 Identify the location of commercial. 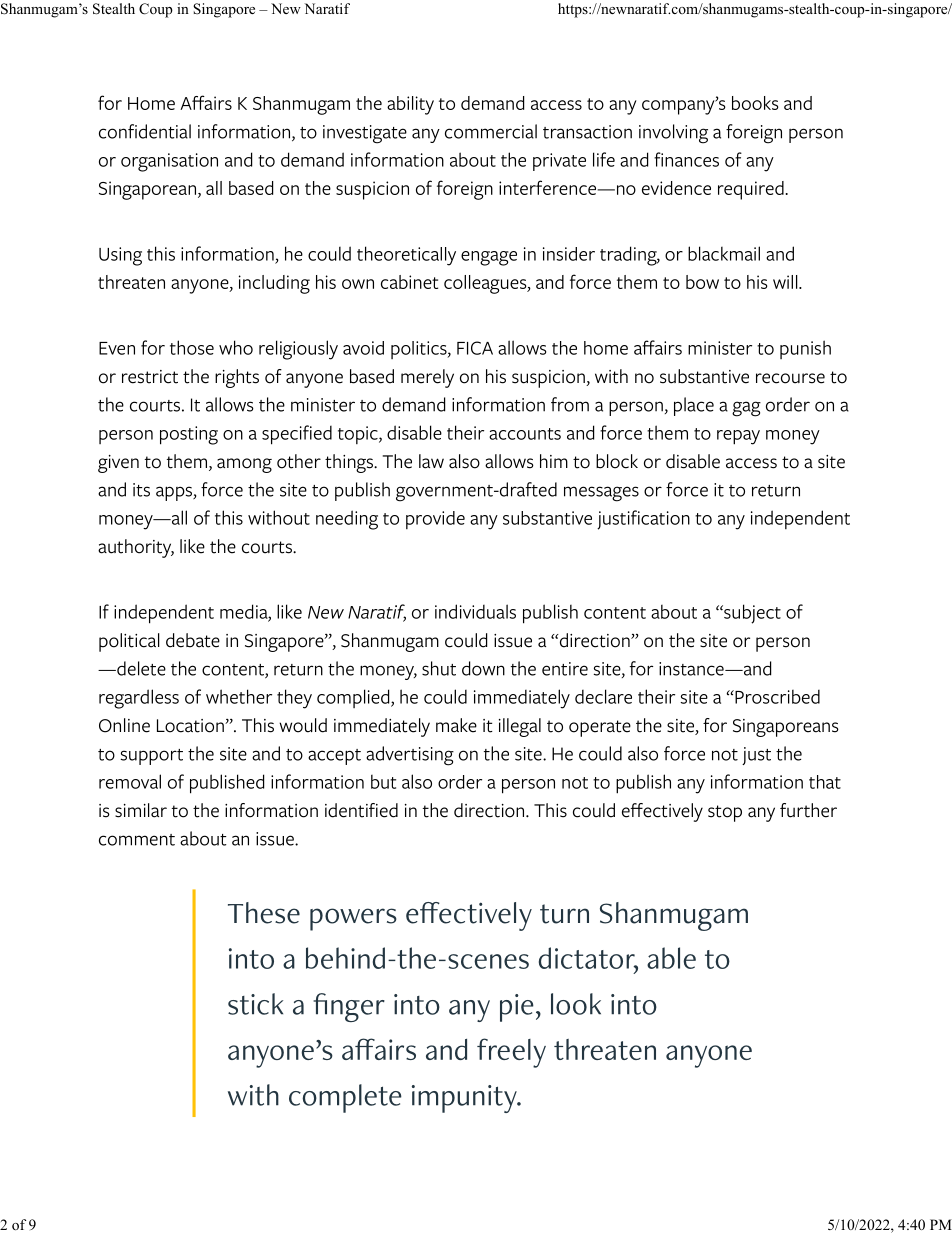
(491, 131).
